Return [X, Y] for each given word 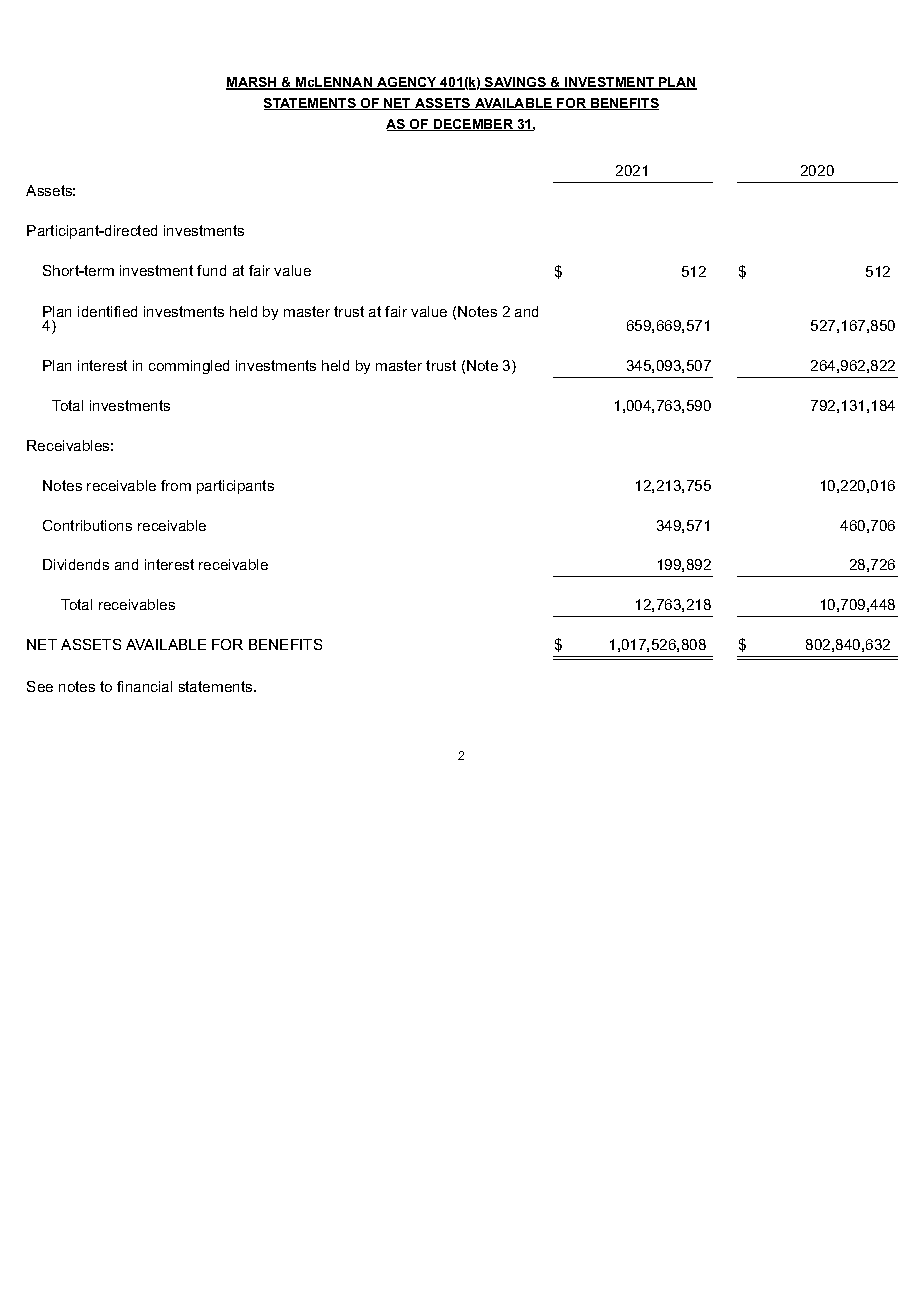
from [176, 485]
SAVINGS [516, 83]
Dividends [76, 564]
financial [144, 686]
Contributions [87, 525]
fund [211, 270]
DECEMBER [474, 125]
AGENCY [407, 83]
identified [107, 311]
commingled [189, 367]
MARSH [252, 83]
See [40, 686]
